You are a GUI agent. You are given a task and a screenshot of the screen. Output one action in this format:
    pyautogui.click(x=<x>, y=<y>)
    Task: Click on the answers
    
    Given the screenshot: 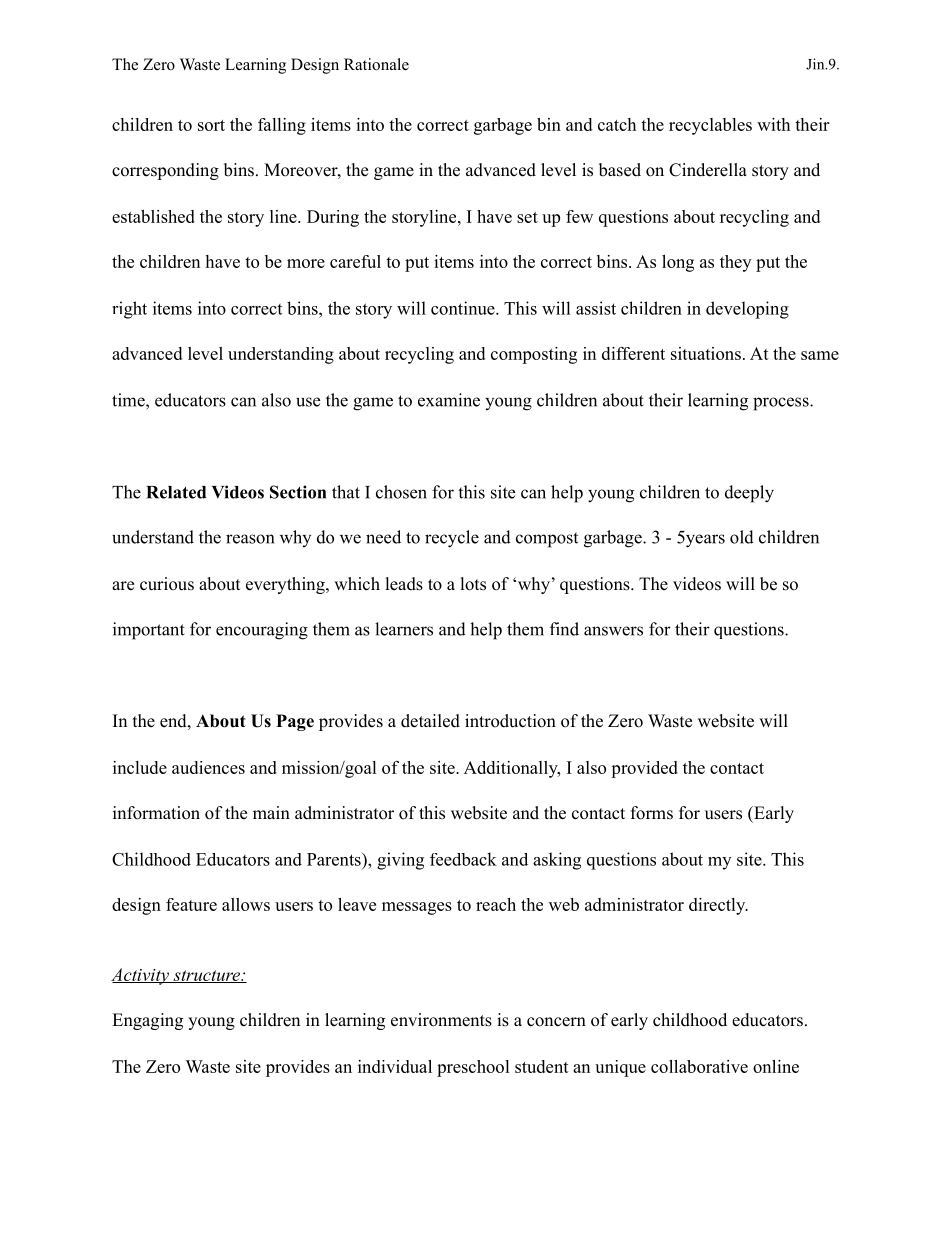 What is the action you would take?
    pyautogui.click(x=613, y=631)
